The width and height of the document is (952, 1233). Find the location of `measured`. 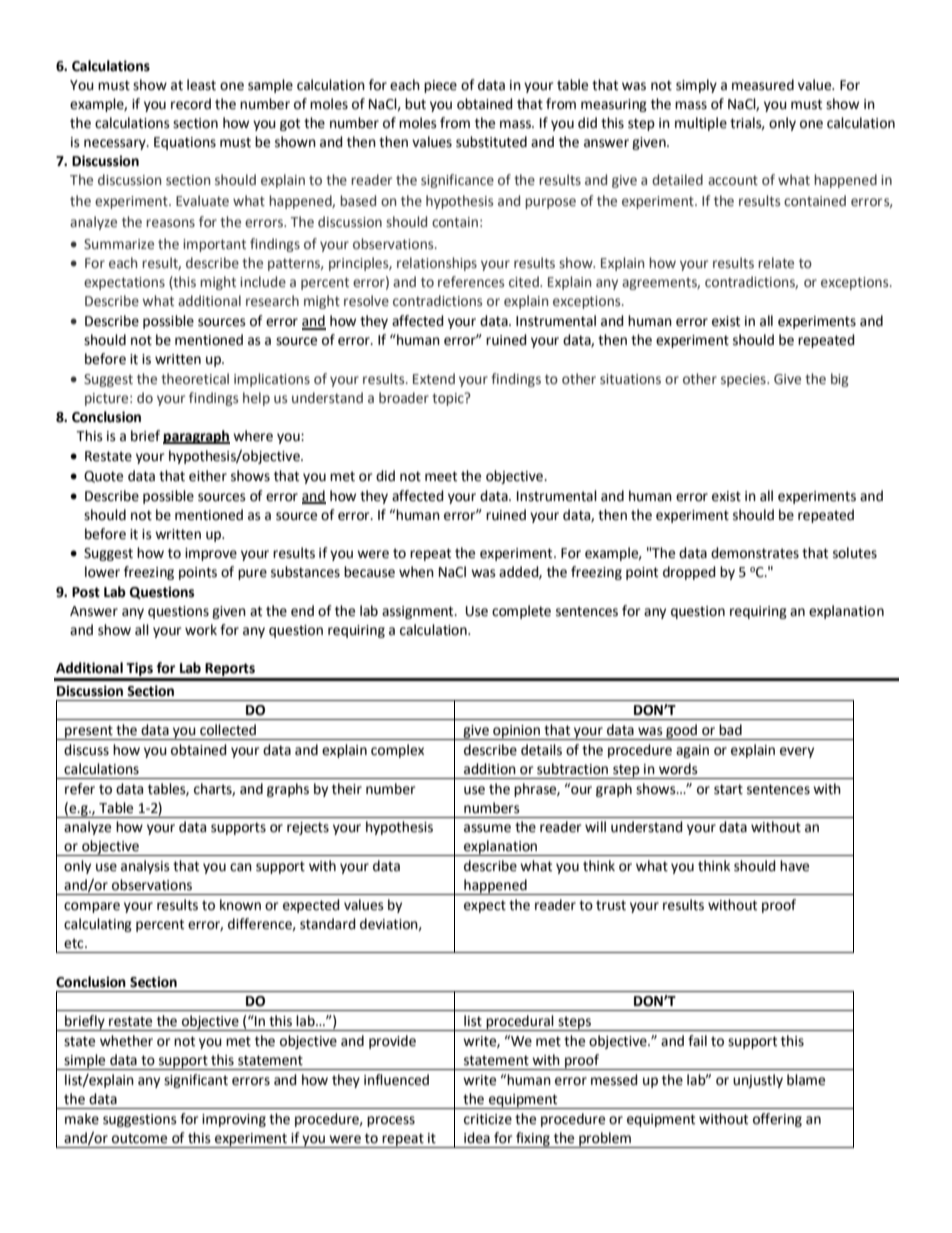

measured is located at coordinates (763, 85).
